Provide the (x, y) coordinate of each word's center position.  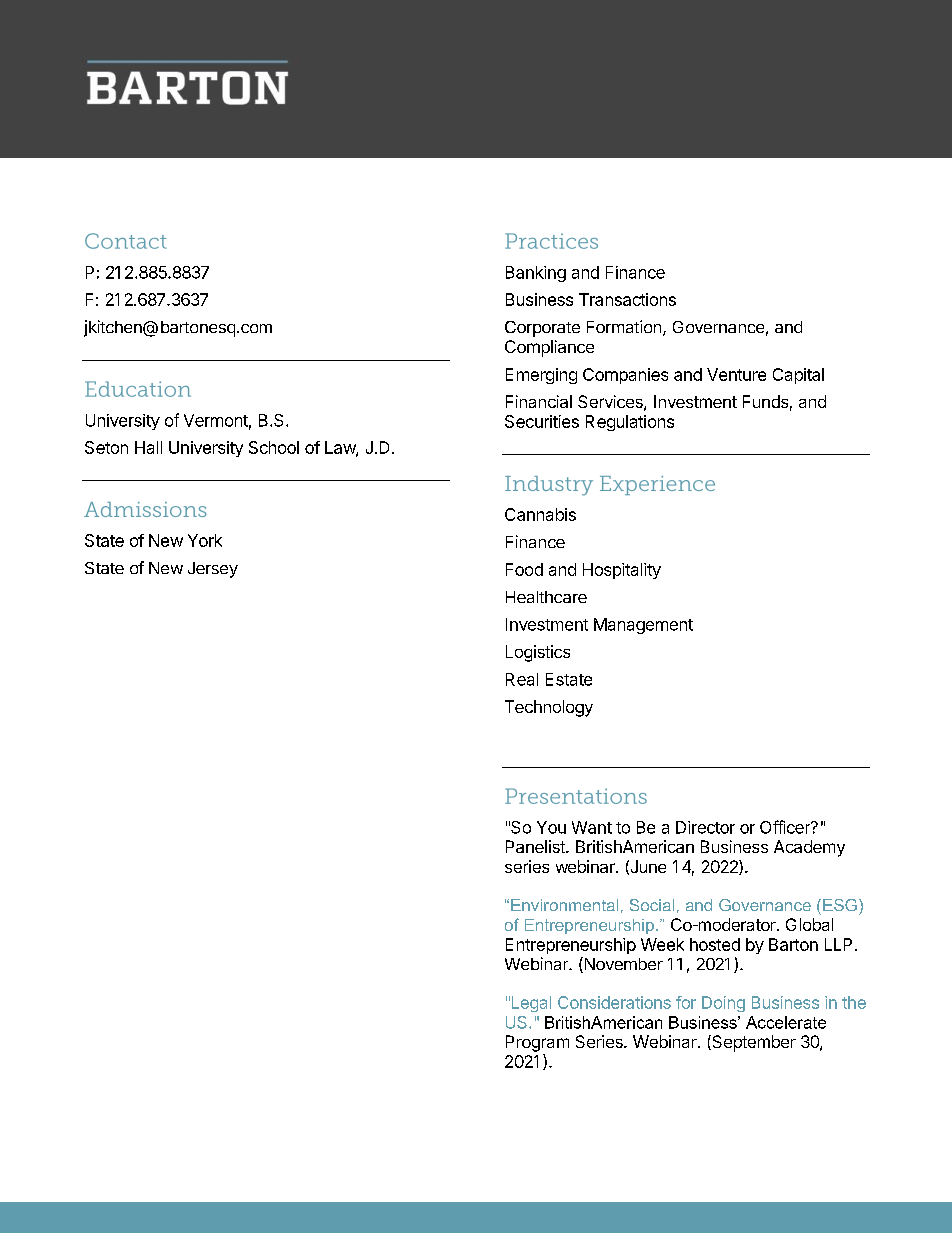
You (551, 827)
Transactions (627, 299)
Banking (536, 274)
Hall (148, 447)
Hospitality (622, 571)
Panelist (536, 846)
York (205, 540)
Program (537, 1043)
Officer (786, 827)
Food (524, 569)
